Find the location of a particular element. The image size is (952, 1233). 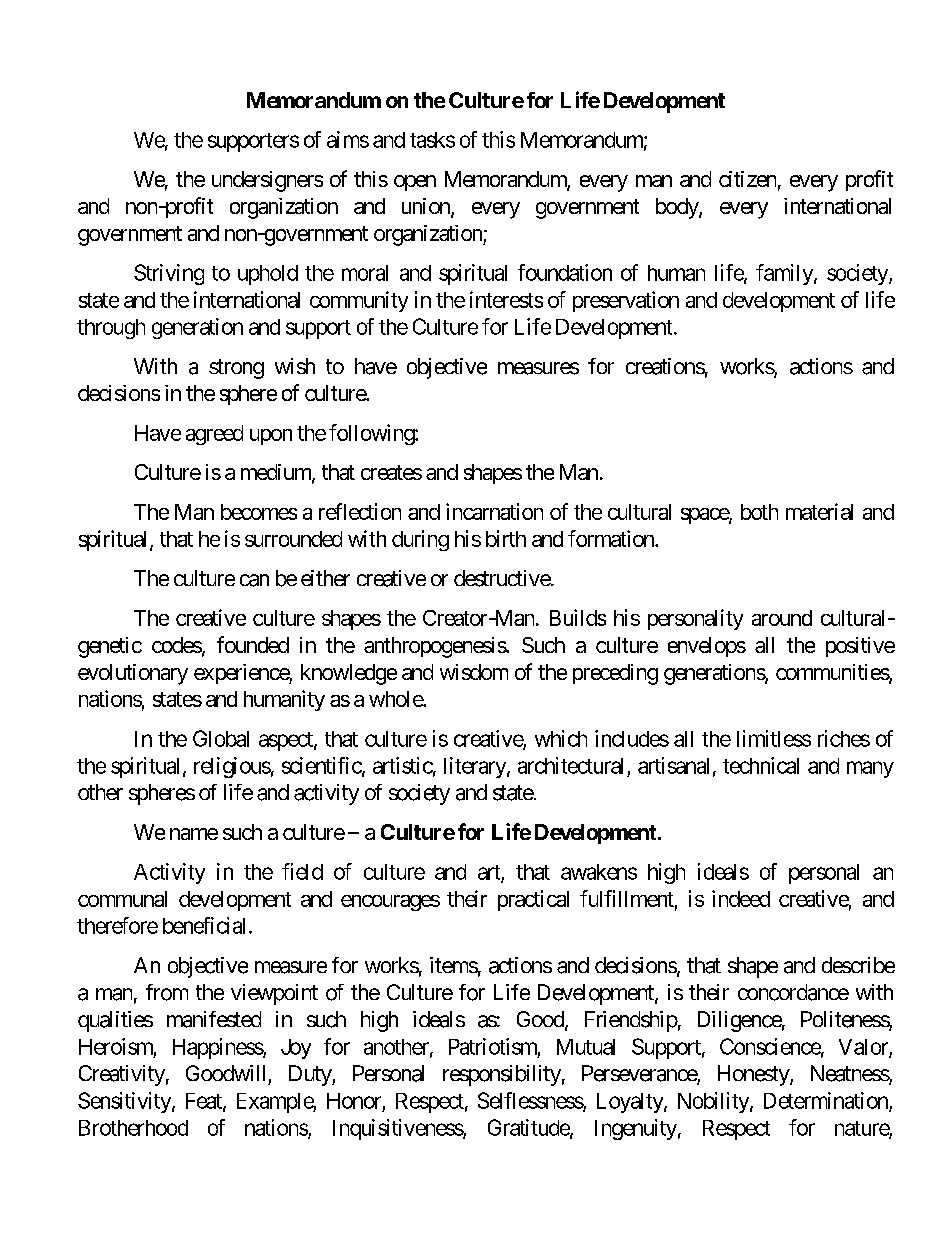

around is located at coordinates (782, 618).
